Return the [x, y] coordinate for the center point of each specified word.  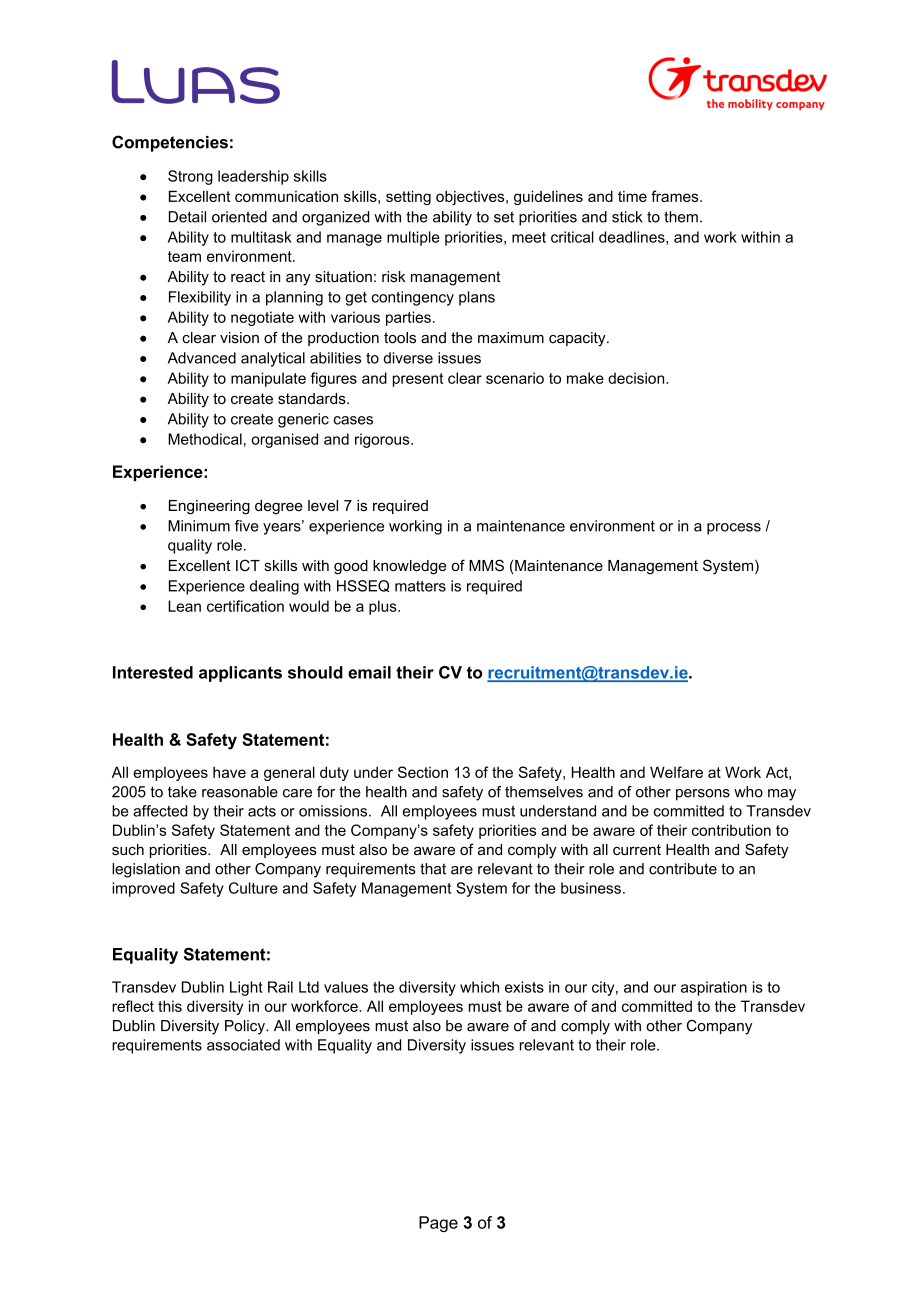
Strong [190, 177]
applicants [240, 674]
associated [243, 1045]
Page [438, 1224]
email [369, 672]
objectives [471, 198]
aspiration [714, 988]
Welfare [676, 772]
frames [676, 196]
